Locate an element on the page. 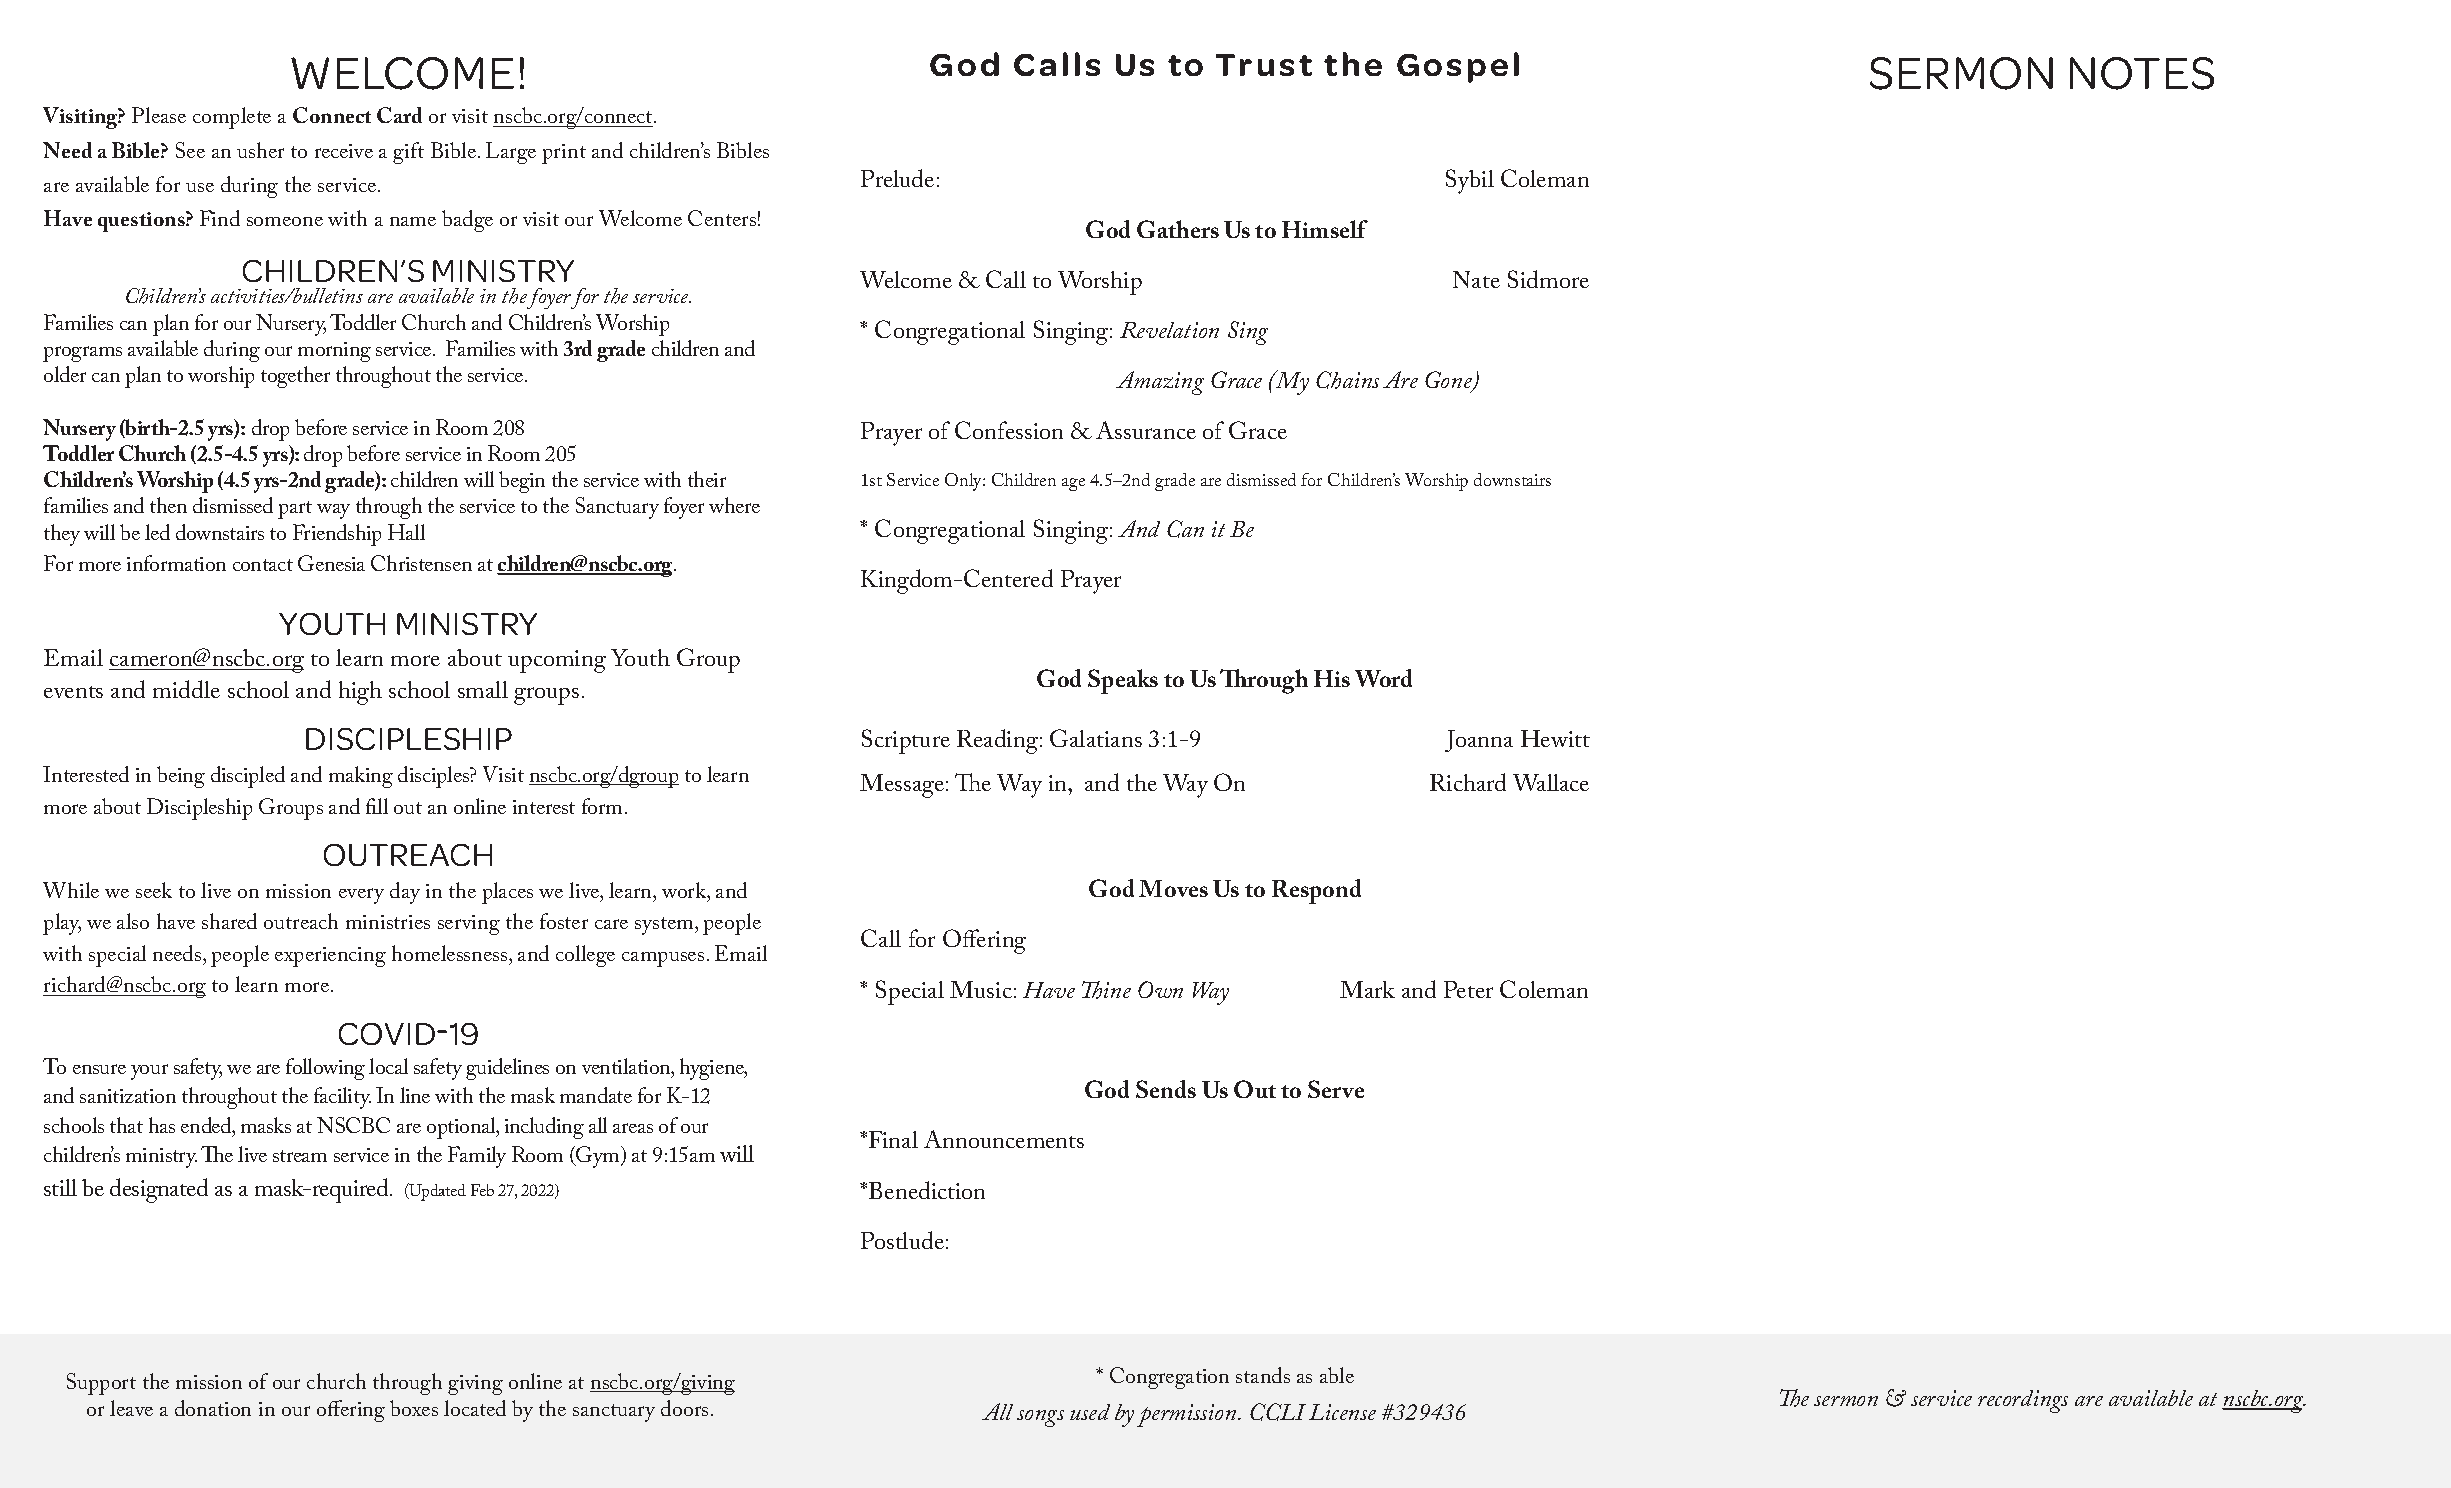 The width and height of the document is (2451, 1488). Hewitt is located at coordinates (1555, 738).
